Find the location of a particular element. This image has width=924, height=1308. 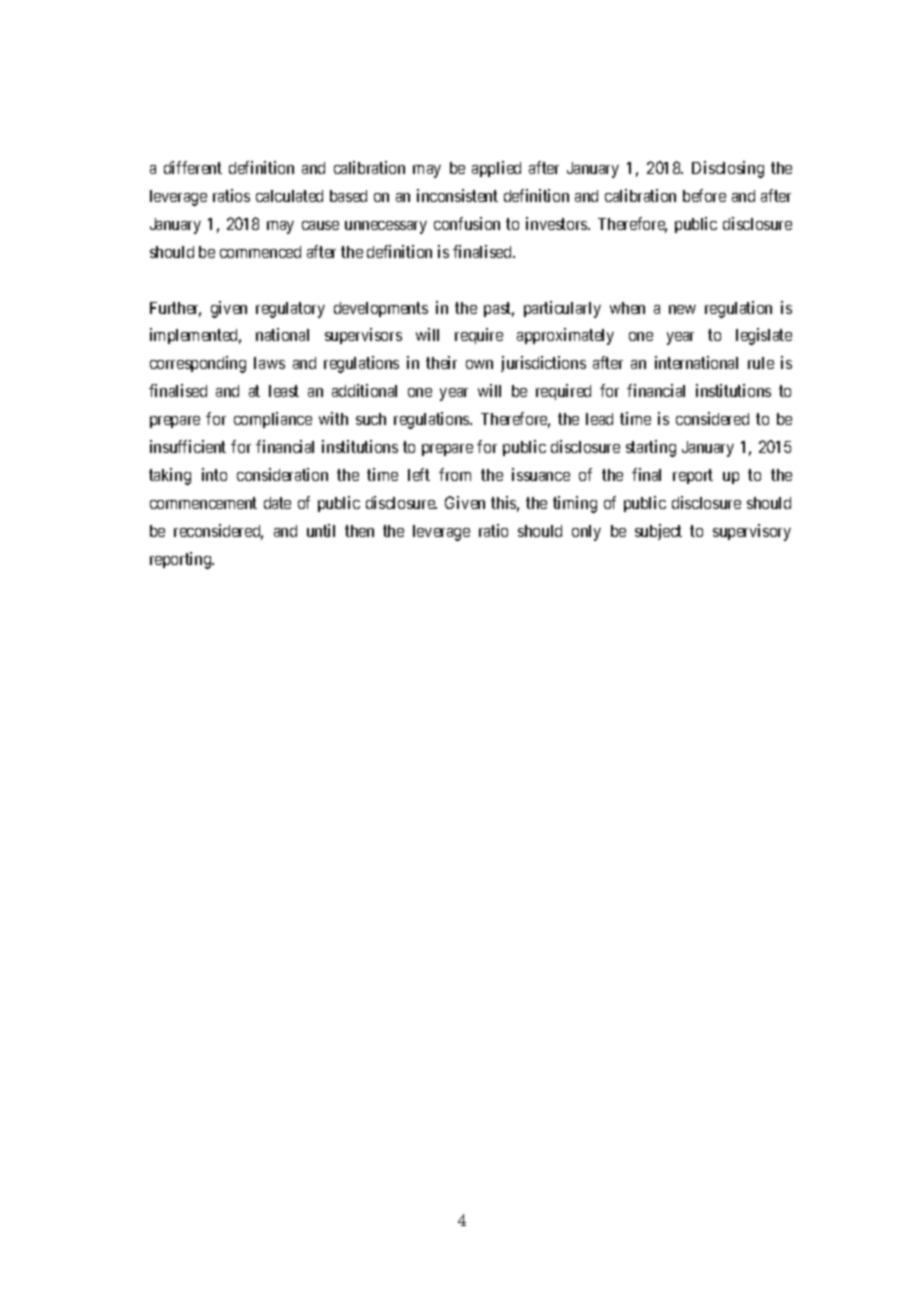

date is located at coordinates (277, 503).
